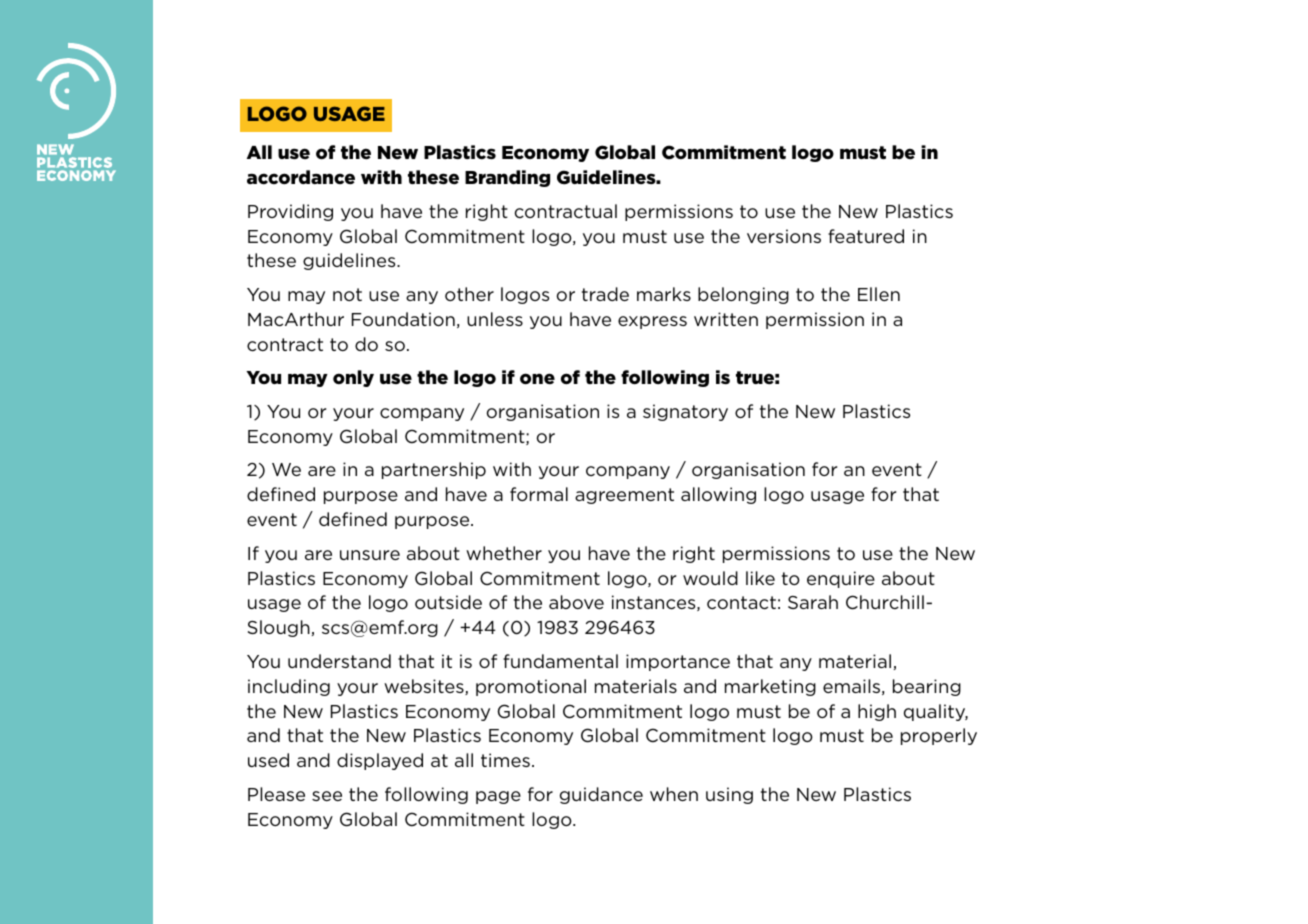  Describe the element at coordinates (866, 236) in the screenshot. I see `featured` at that location.
